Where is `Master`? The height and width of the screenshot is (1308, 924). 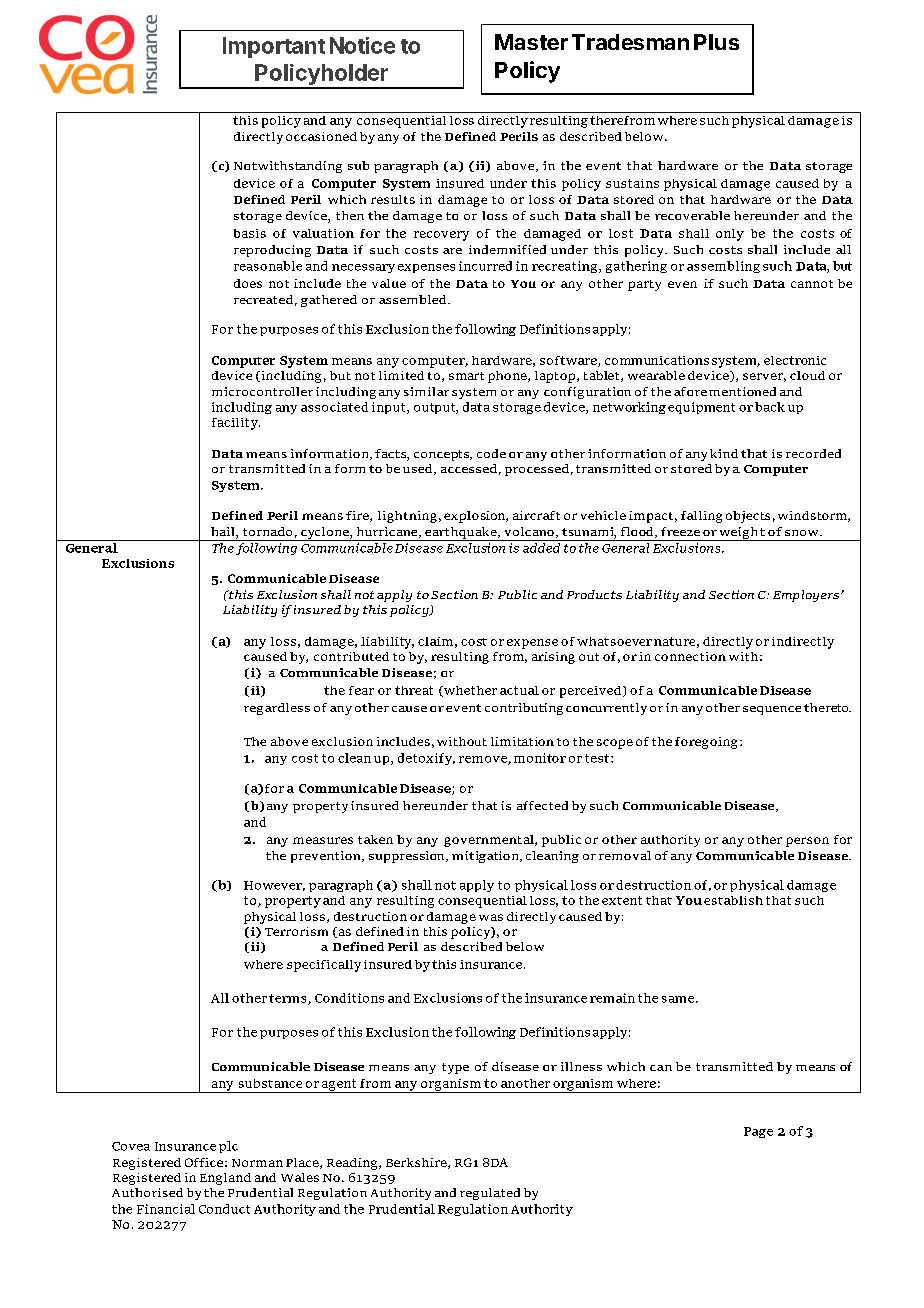 Master is located at coordinates (531, 42).
